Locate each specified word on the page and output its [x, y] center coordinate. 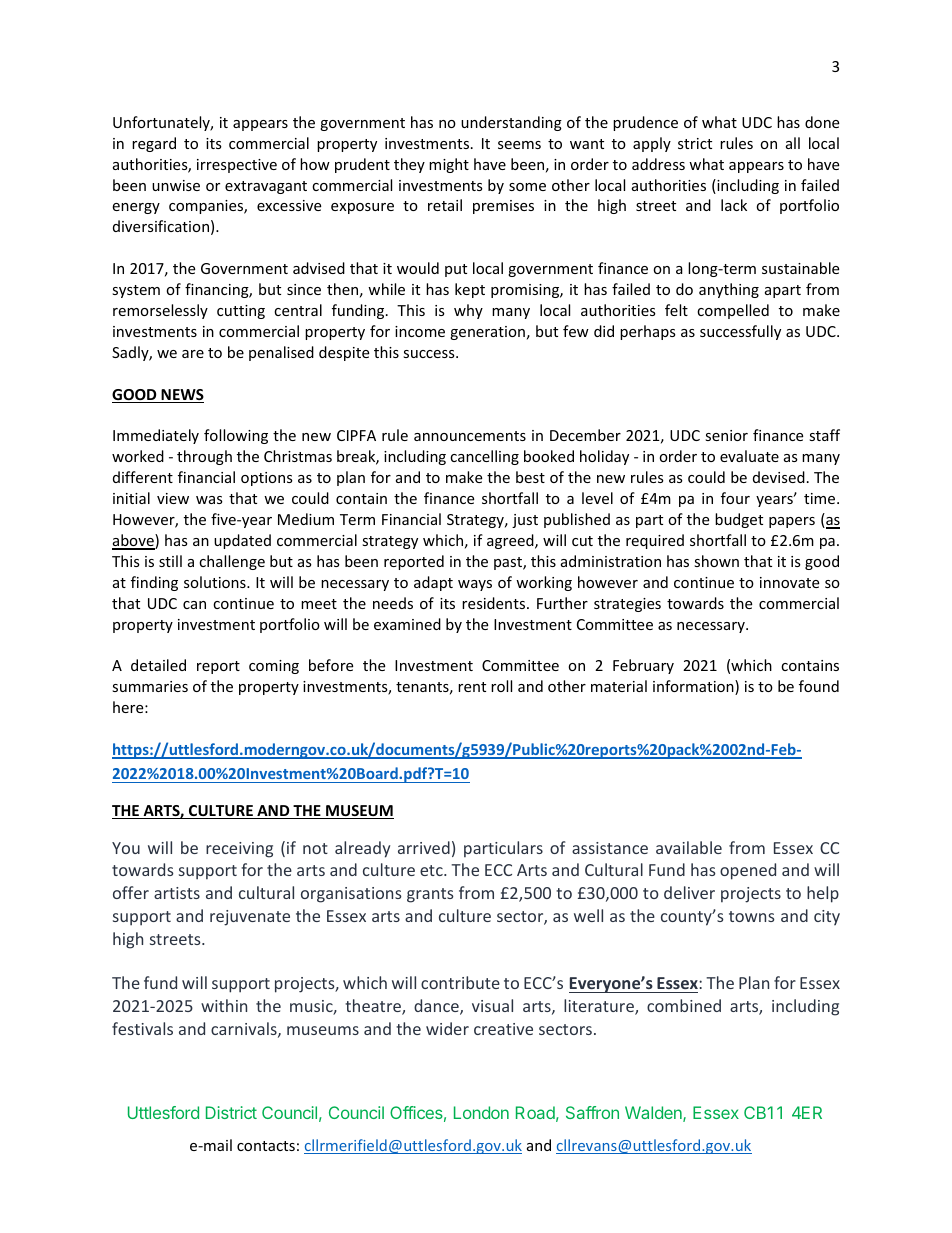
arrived [424, 847]
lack [734, 205]
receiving [239, 850]
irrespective [237, 166]
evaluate [749, 456]
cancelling [484, 457]
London [481, 1112]
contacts [266, 1146]
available [689, 847]
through [204, 457]
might [449, 165]
